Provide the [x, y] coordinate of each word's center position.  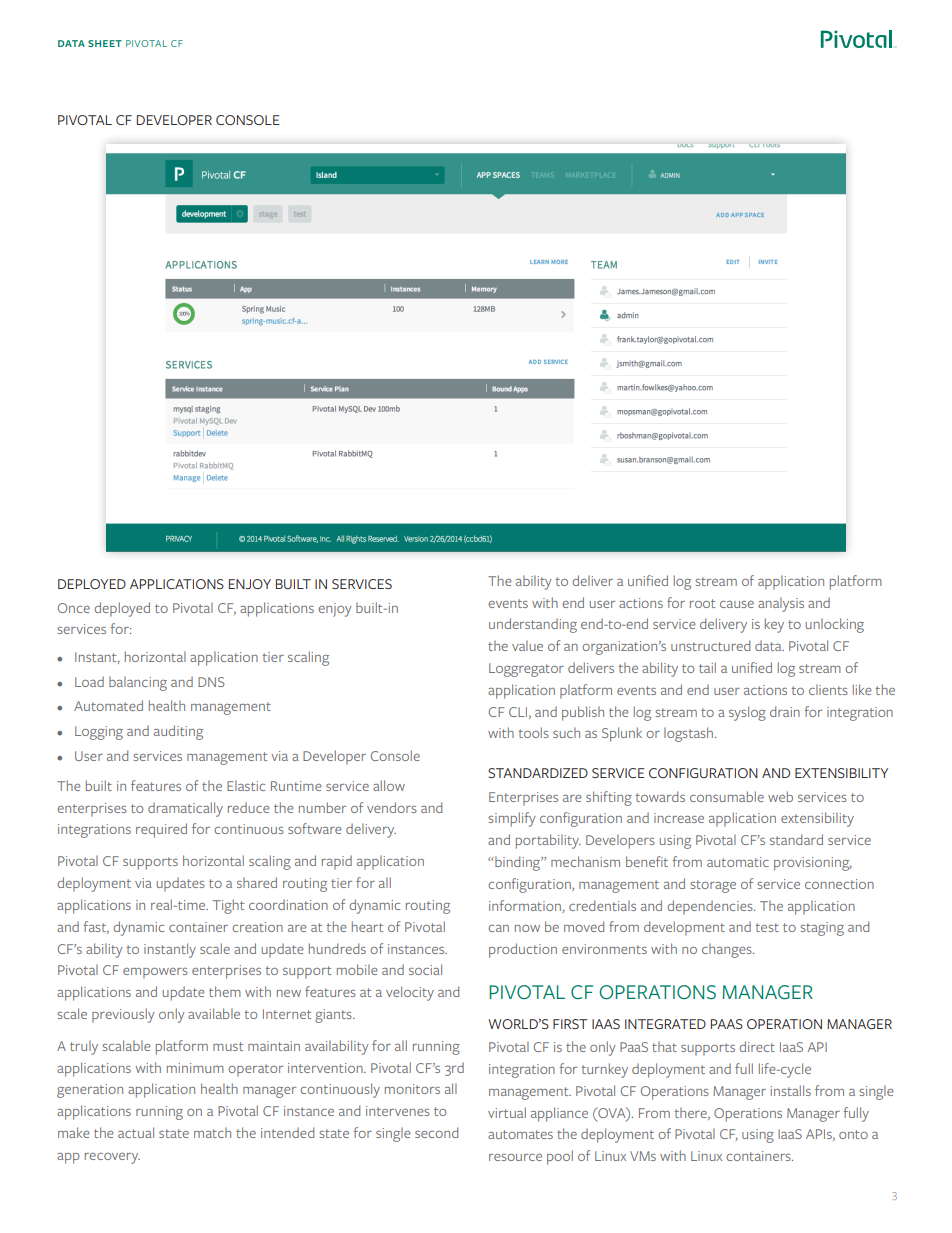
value [527, 645]
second [436, 1132]
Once [74, 608]
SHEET [105, 43]
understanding [533, 625]
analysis [781, 604]
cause [737, 604]
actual [136, 1132]
